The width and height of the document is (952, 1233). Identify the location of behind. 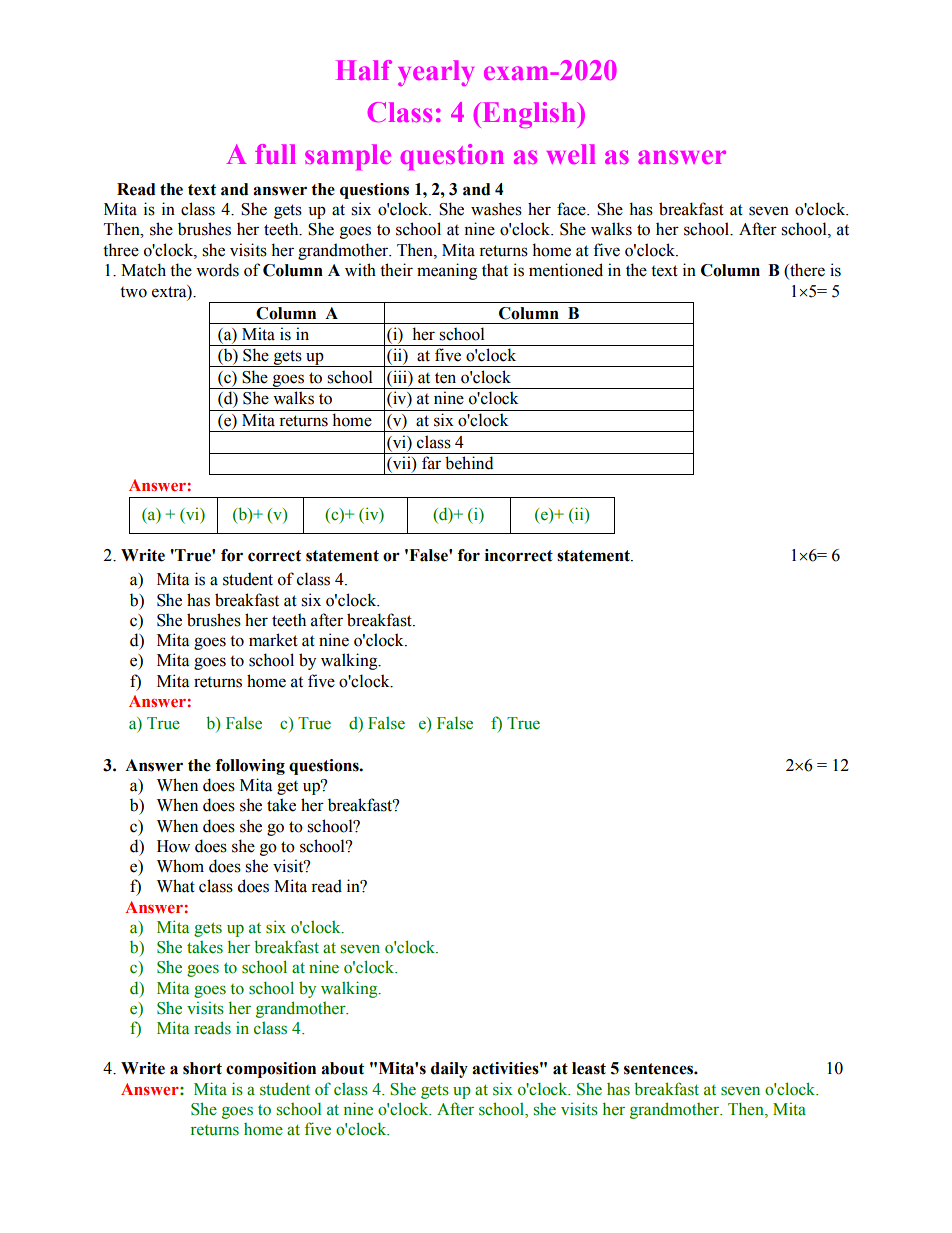
(469, 463).
